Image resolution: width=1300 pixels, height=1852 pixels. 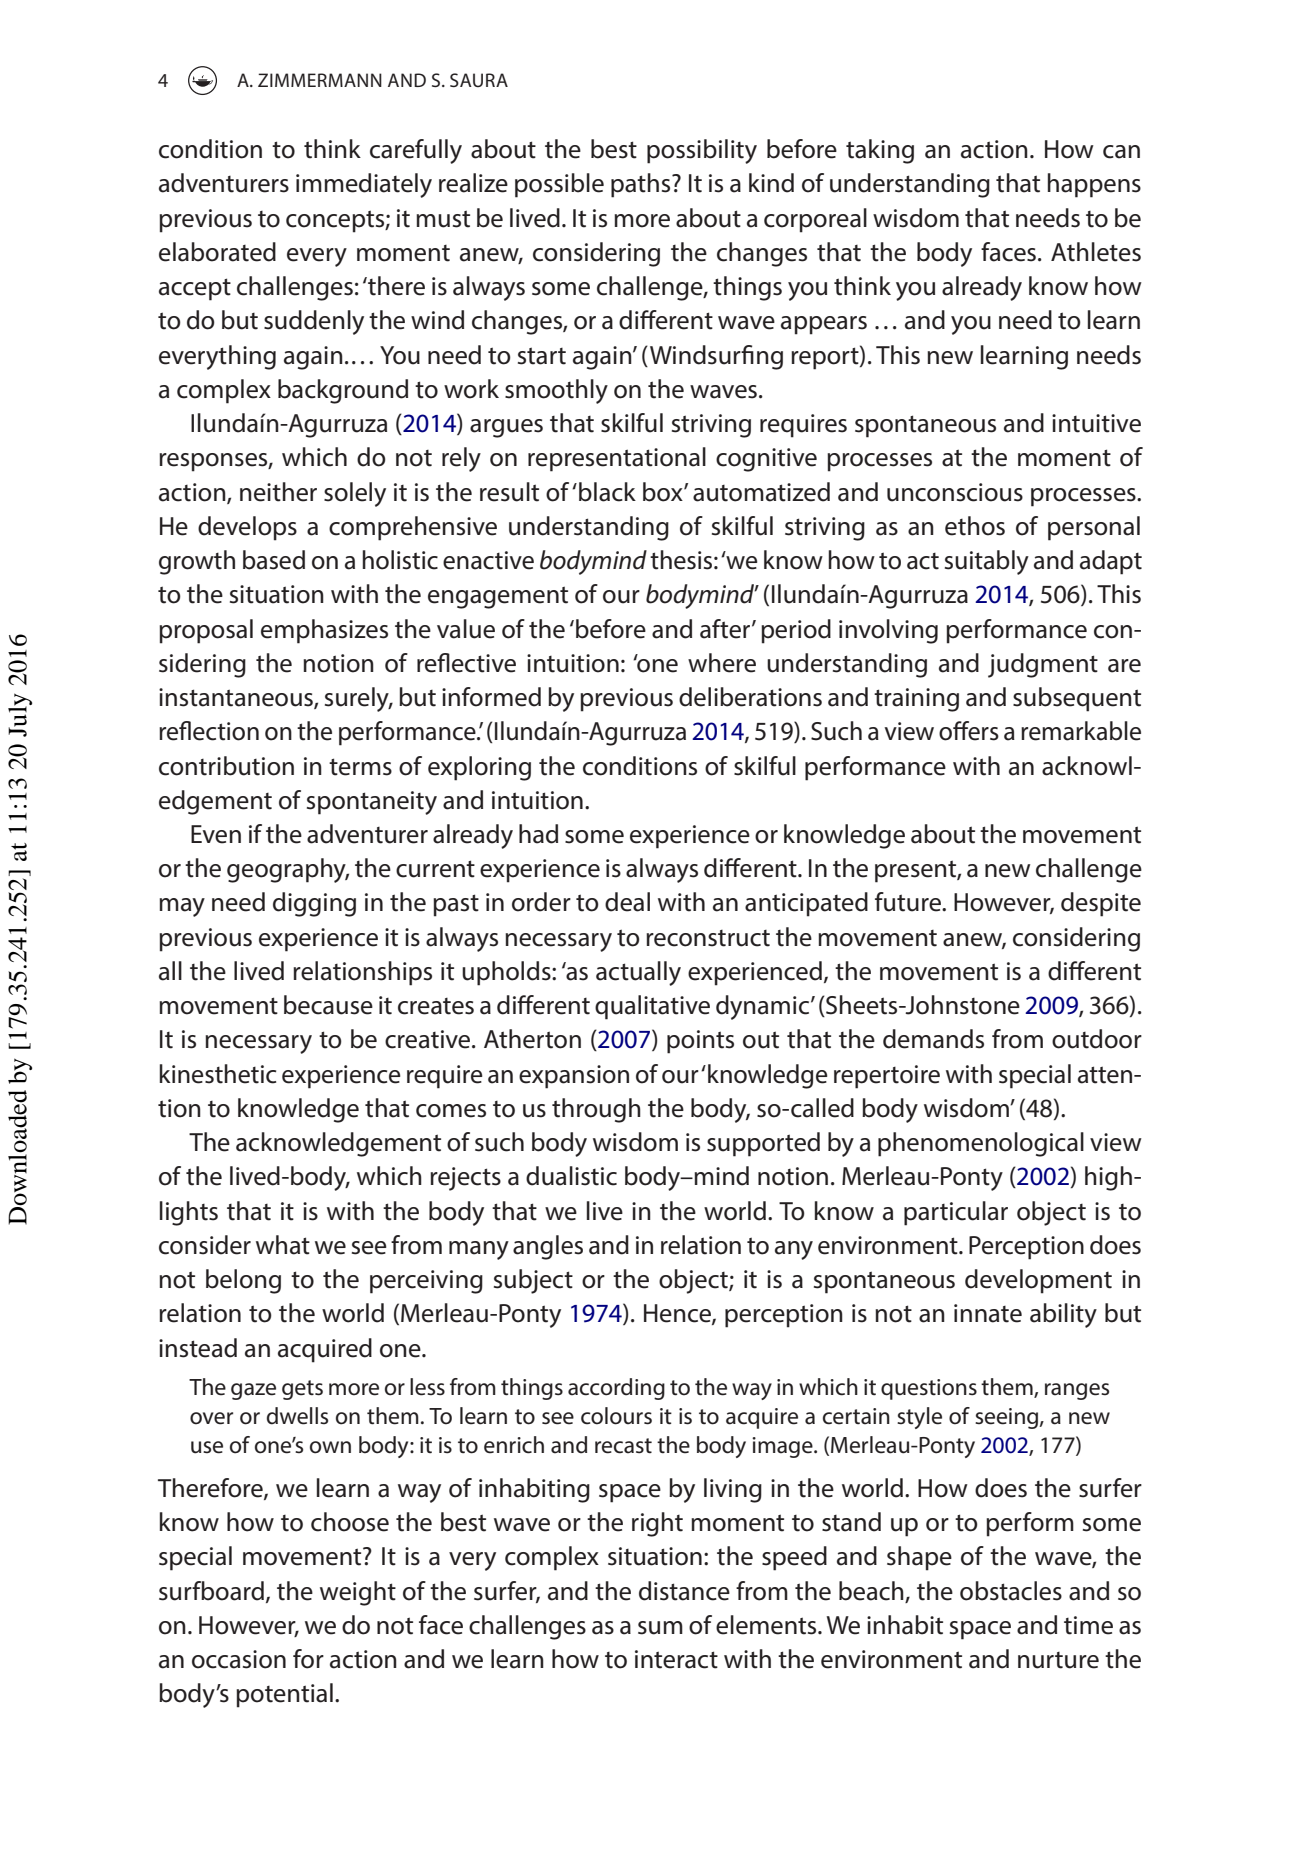 What do you see at coordinates (1101, 904) in the screenshot?
I see `despite` at bounding box center [1101, 904].
